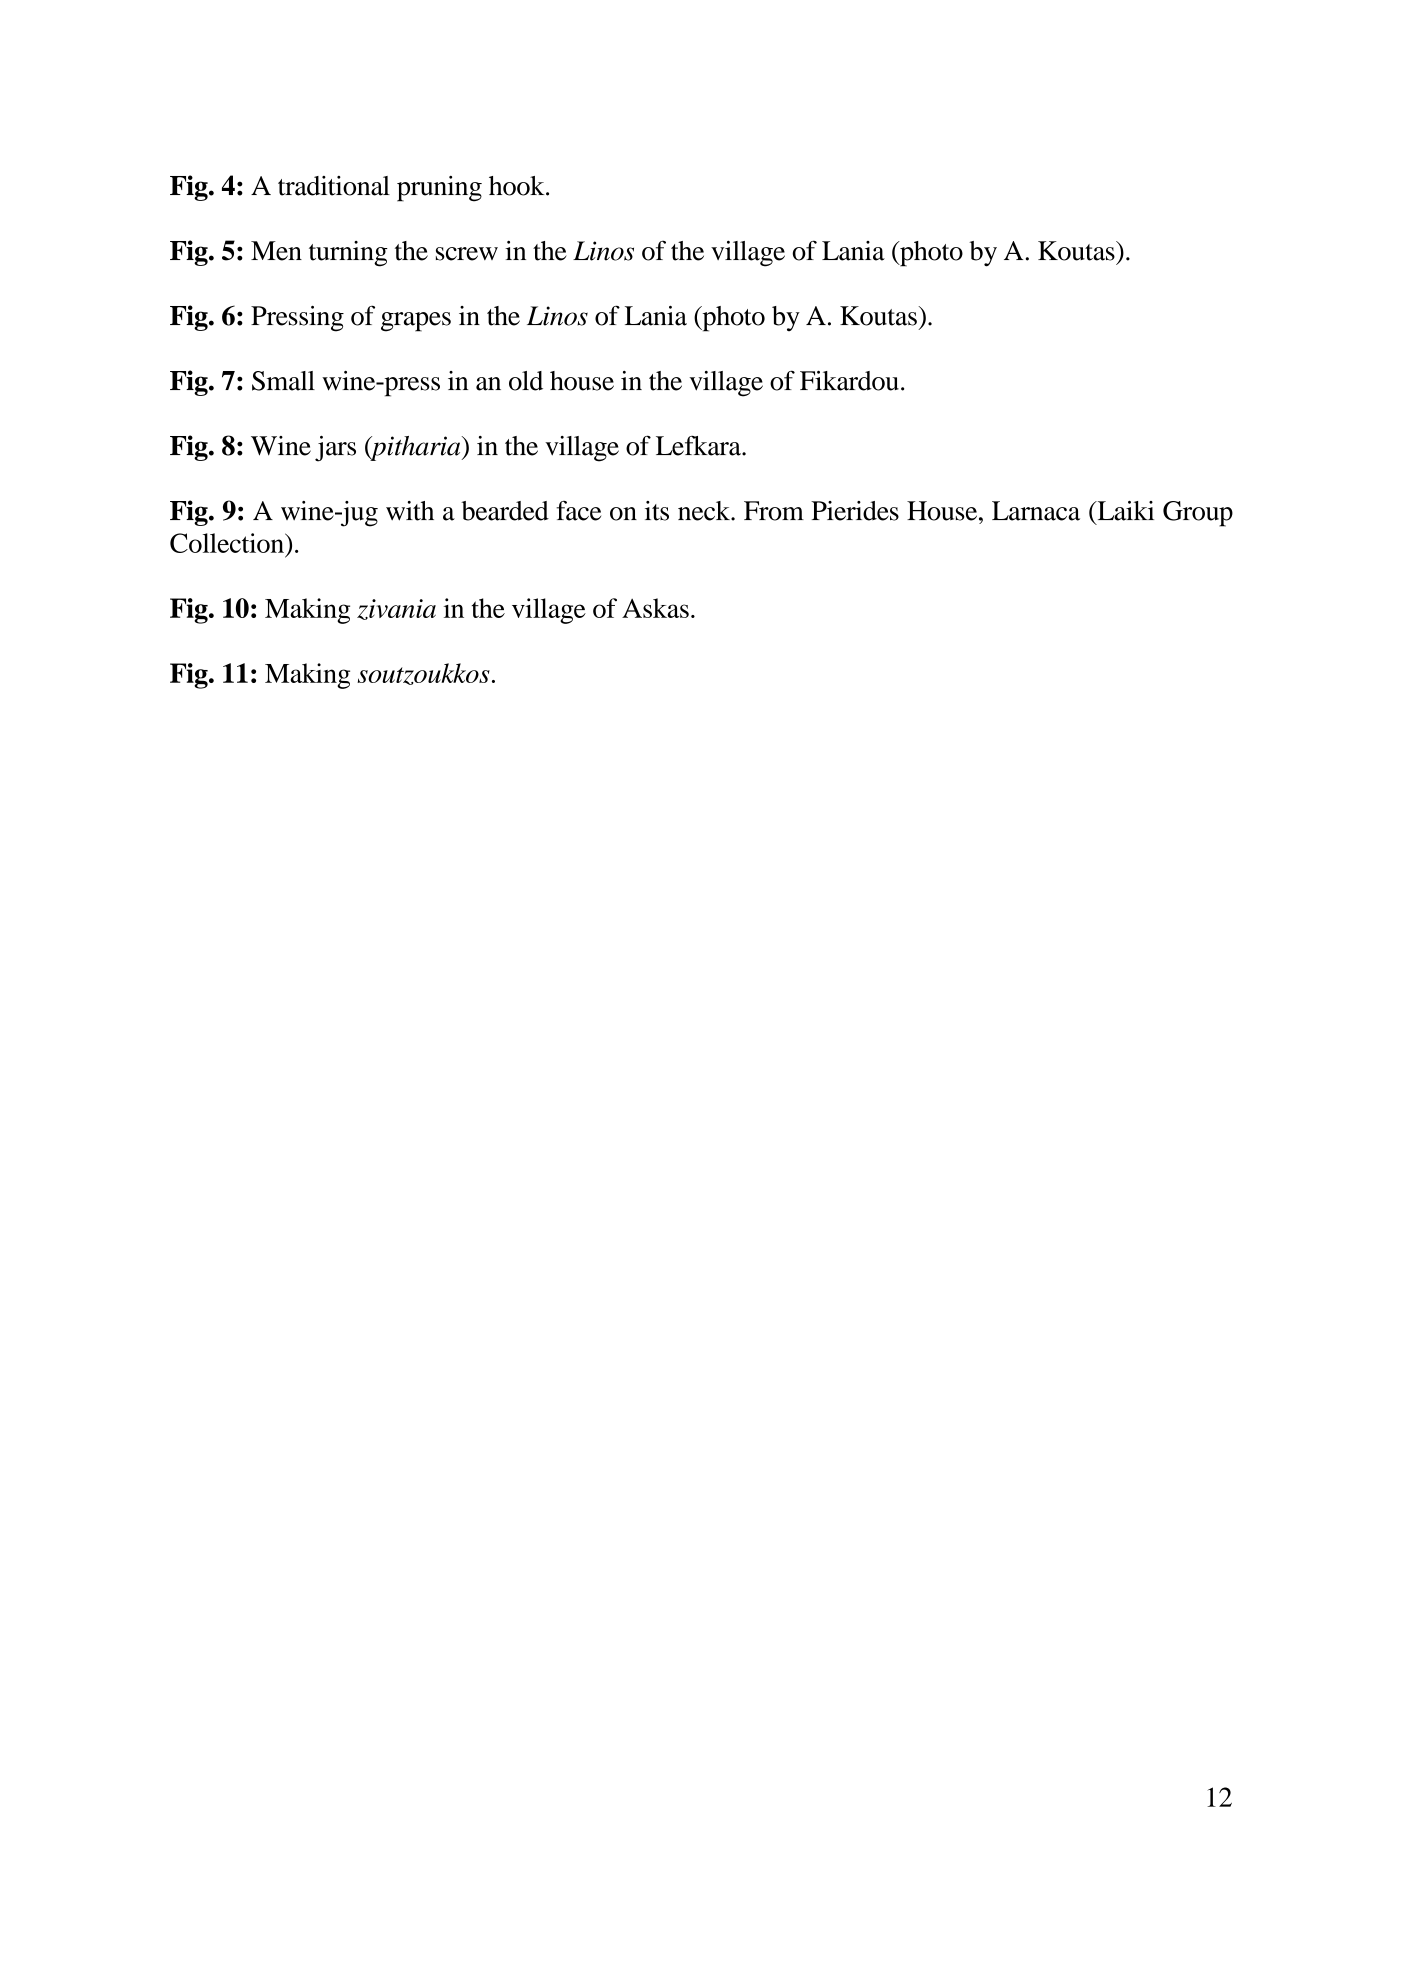 Image resolution: width=1402 pixels, height=1983 pixels. What do you see at coordinates (518, 186) in the screenshot?
I see `hook` at bounding box center [518, 186].
